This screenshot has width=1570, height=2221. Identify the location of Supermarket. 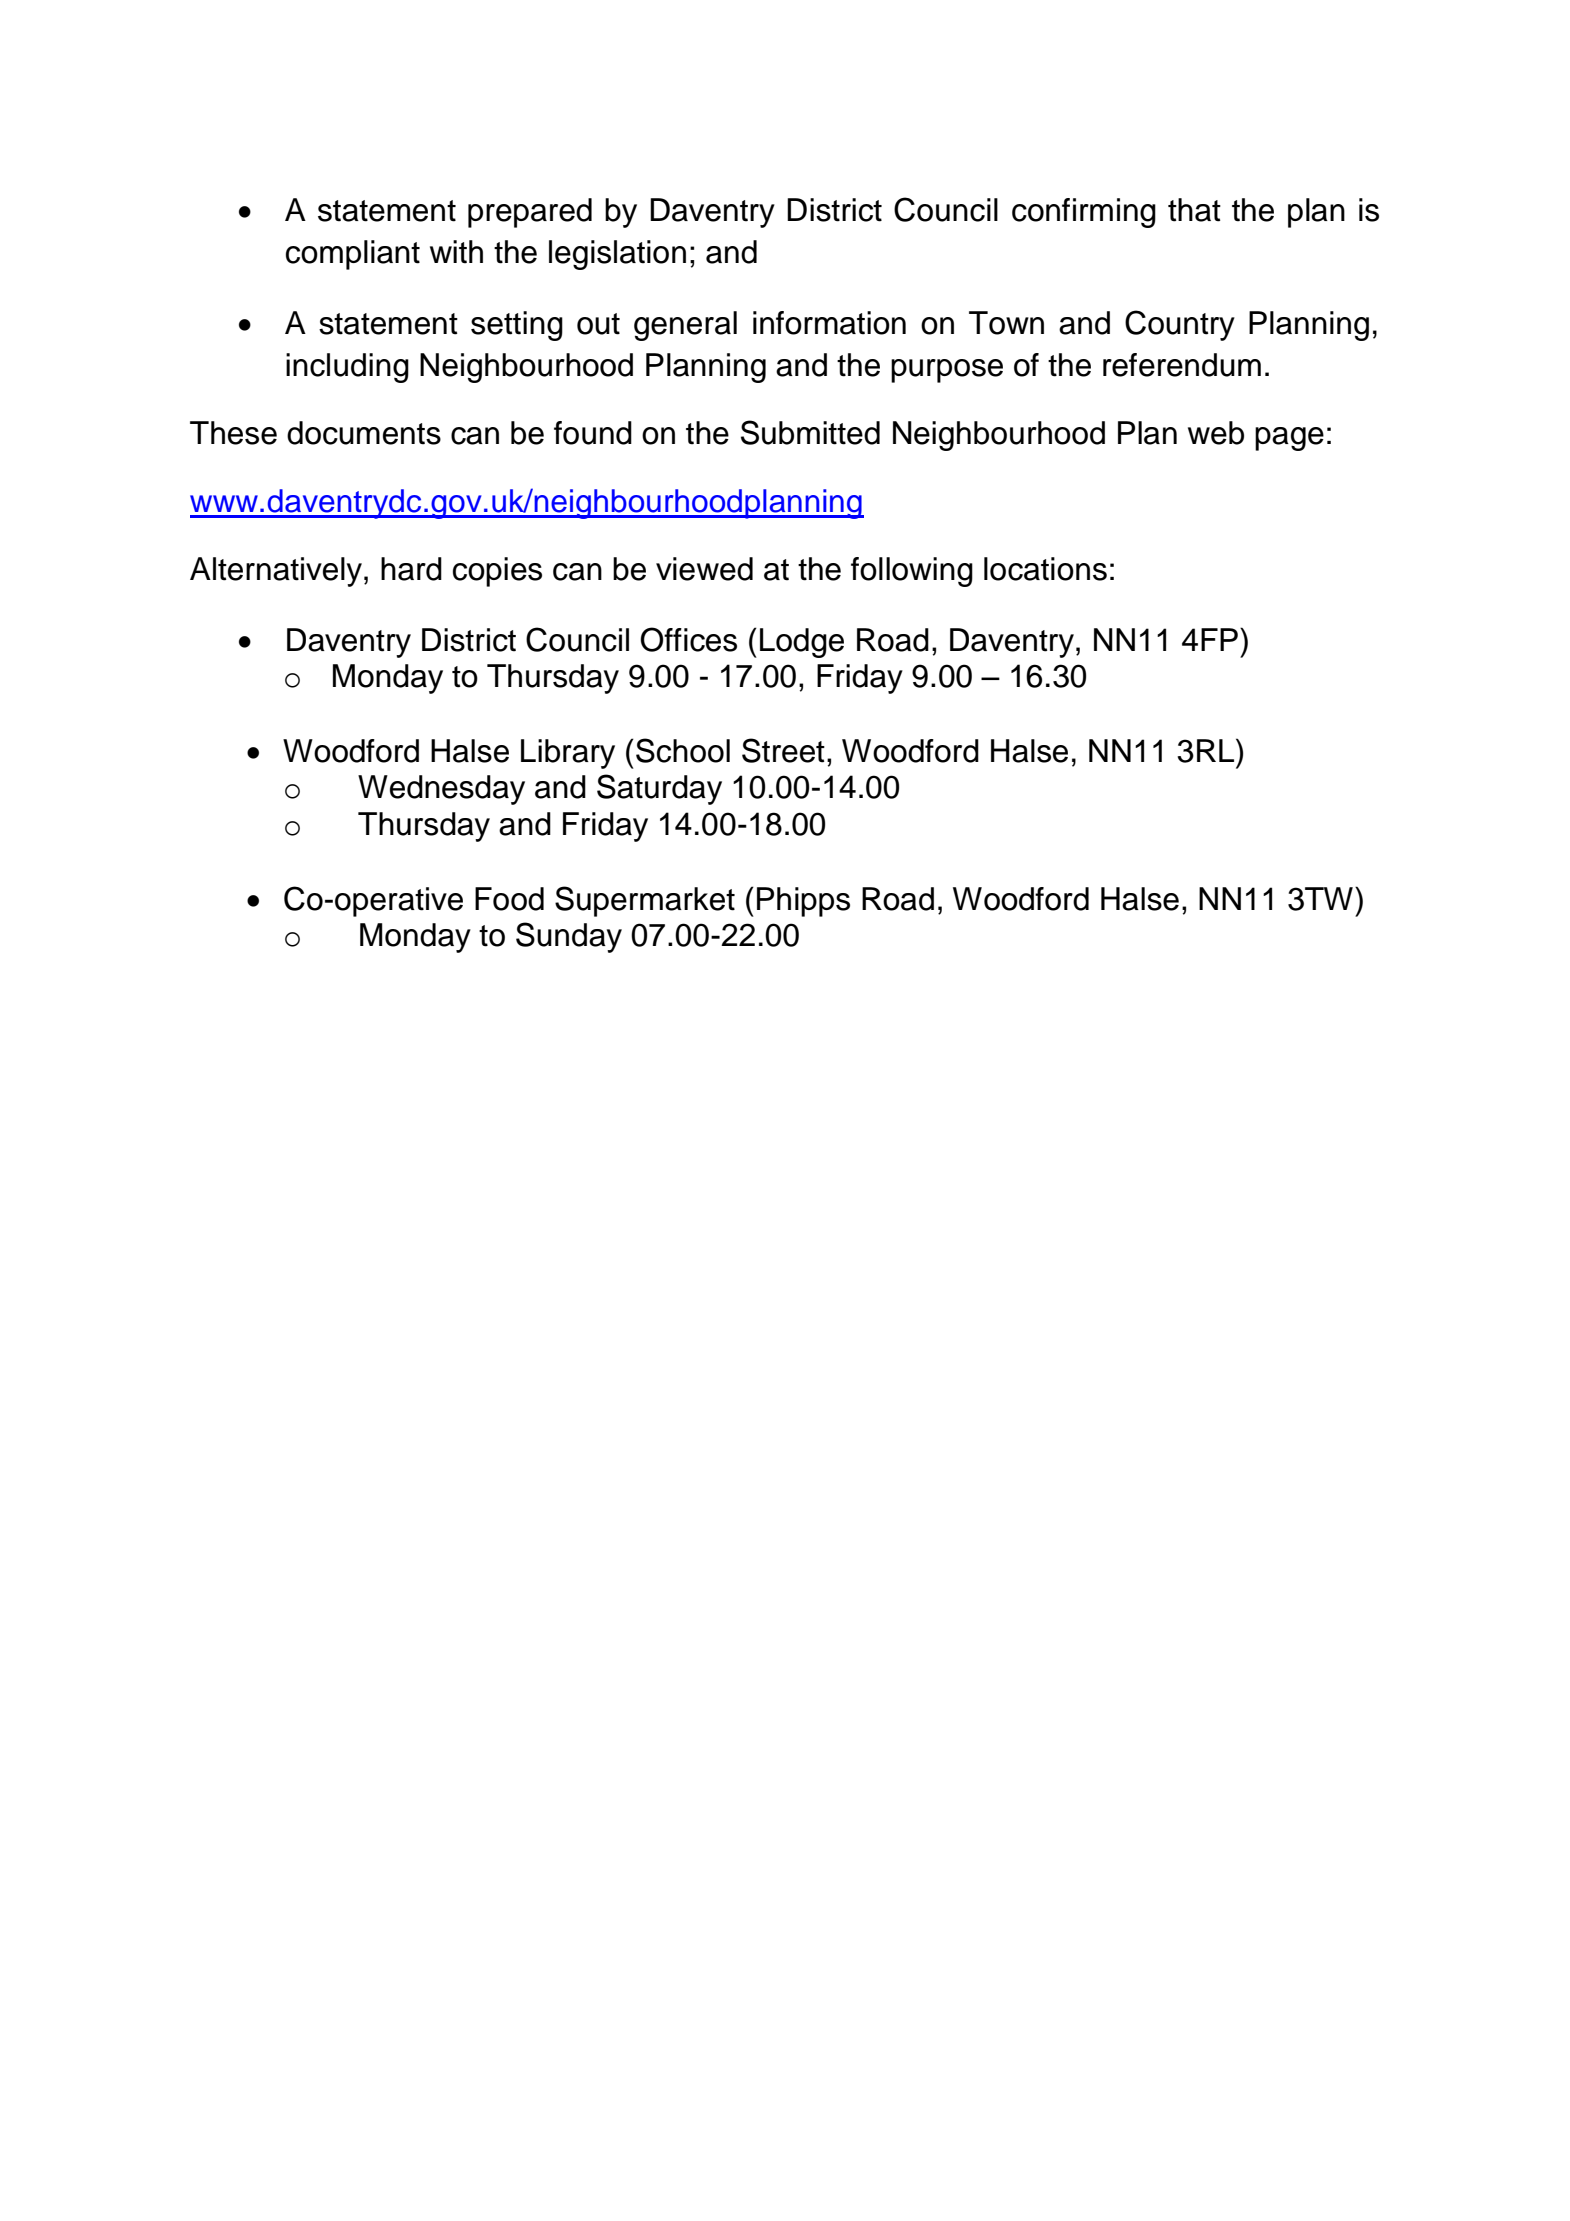
(645, 901).
